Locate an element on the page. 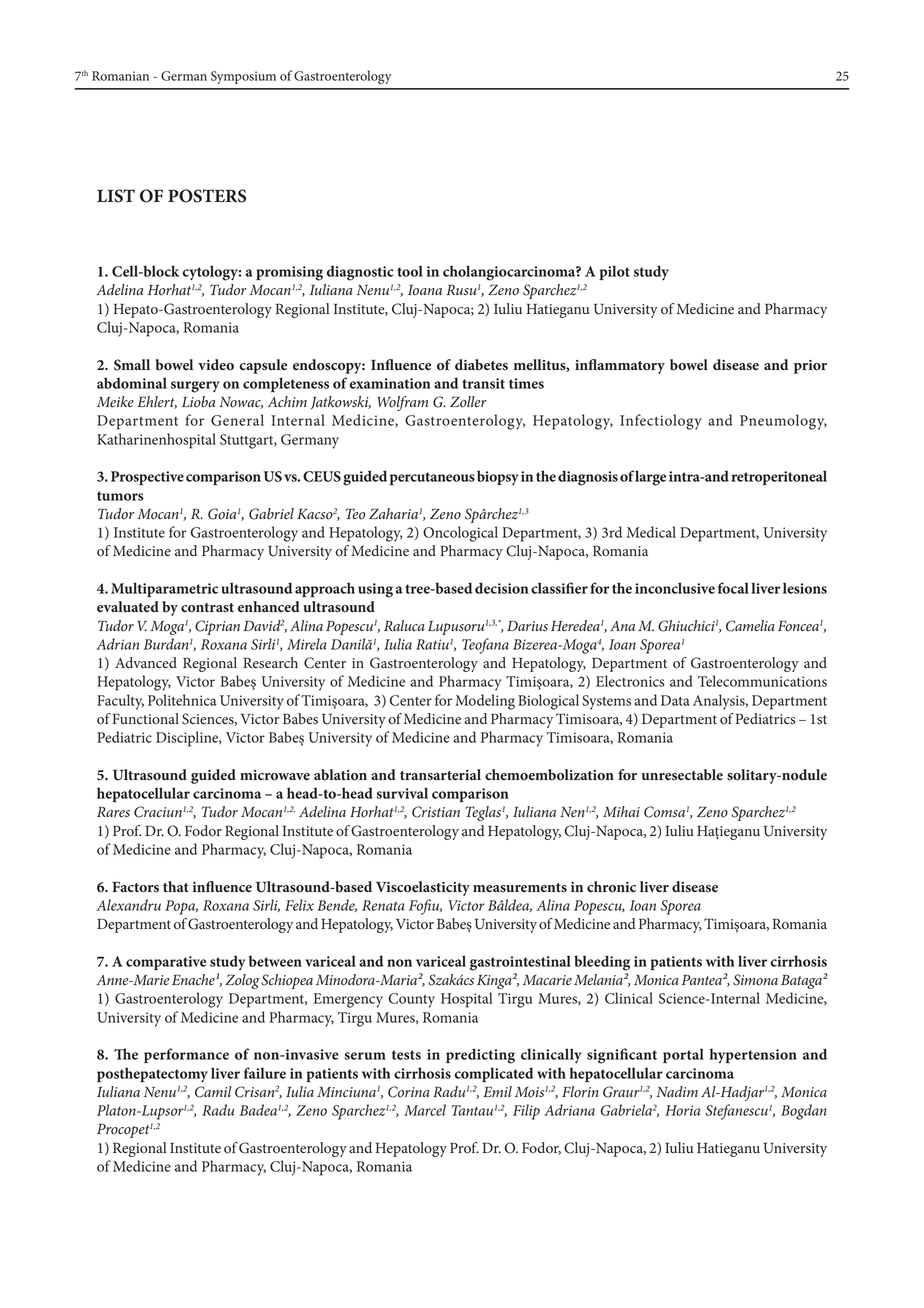  tool is located at coordinates (410, 271).
